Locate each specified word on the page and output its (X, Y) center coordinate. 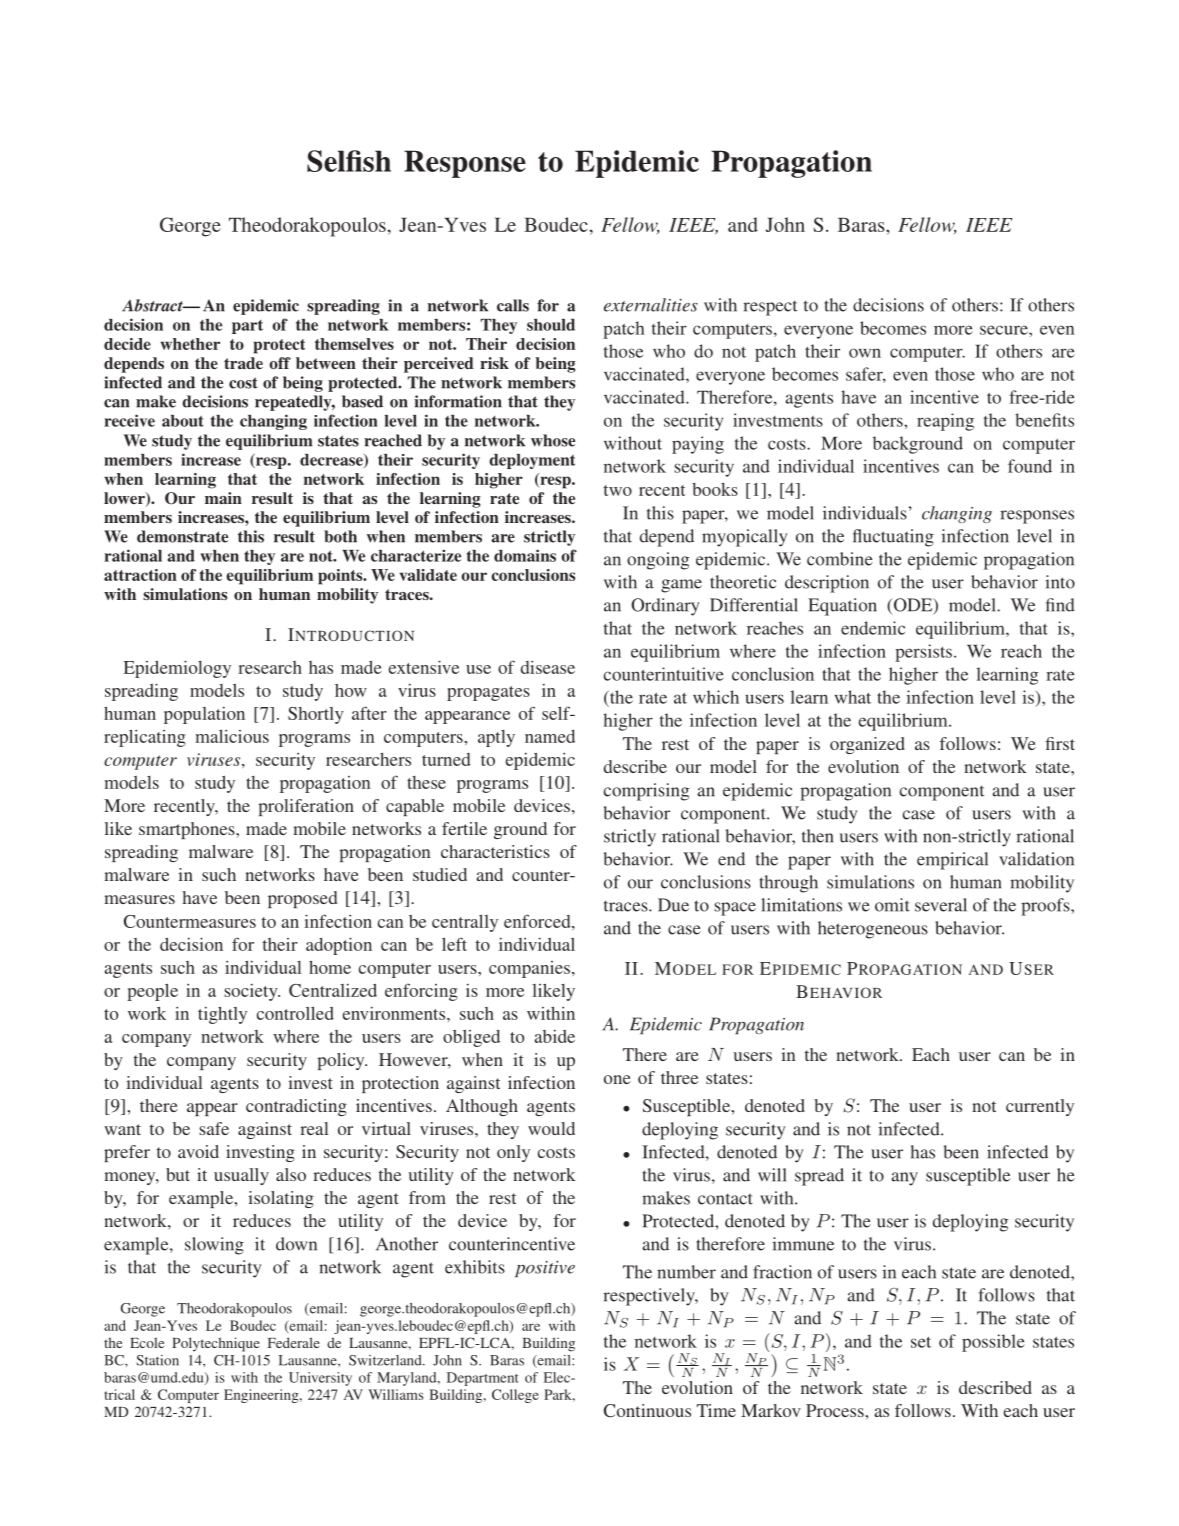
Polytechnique (216, 1344)
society (252, 992)
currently (1040, 1107)
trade (243, 363)
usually (241, 1176)
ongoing (658, 561)
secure (1005, 330)
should (551, 325)
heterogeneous (873, 930)
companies (529, 969)
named (550, 736)
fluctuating (893, 538)
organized (867, 745)
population (204, 715)
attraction (140, 575)
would (551, 1128)
